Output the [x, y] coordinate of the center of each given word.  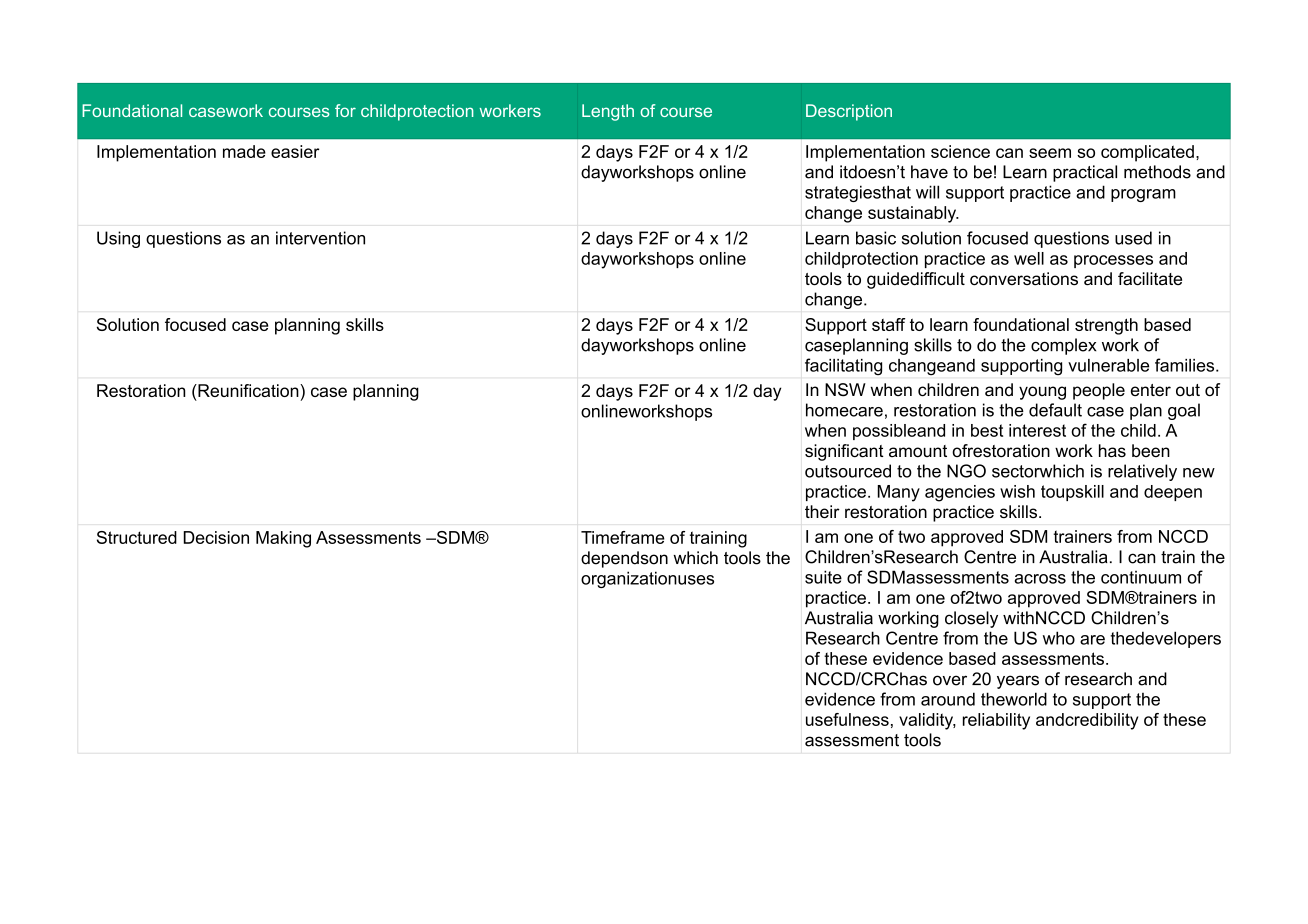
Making [283, 539]
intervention [320, 238]
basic [876, 238]
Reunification [248, 390]
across [1040, 579]
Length [608, 112]
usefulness [847, 719]
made [244, 151]
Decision [216, 537]
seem [1050, 153]
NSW [845, 390]
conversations [1024, 279]
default [1055, 410]
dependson [624, 559]
